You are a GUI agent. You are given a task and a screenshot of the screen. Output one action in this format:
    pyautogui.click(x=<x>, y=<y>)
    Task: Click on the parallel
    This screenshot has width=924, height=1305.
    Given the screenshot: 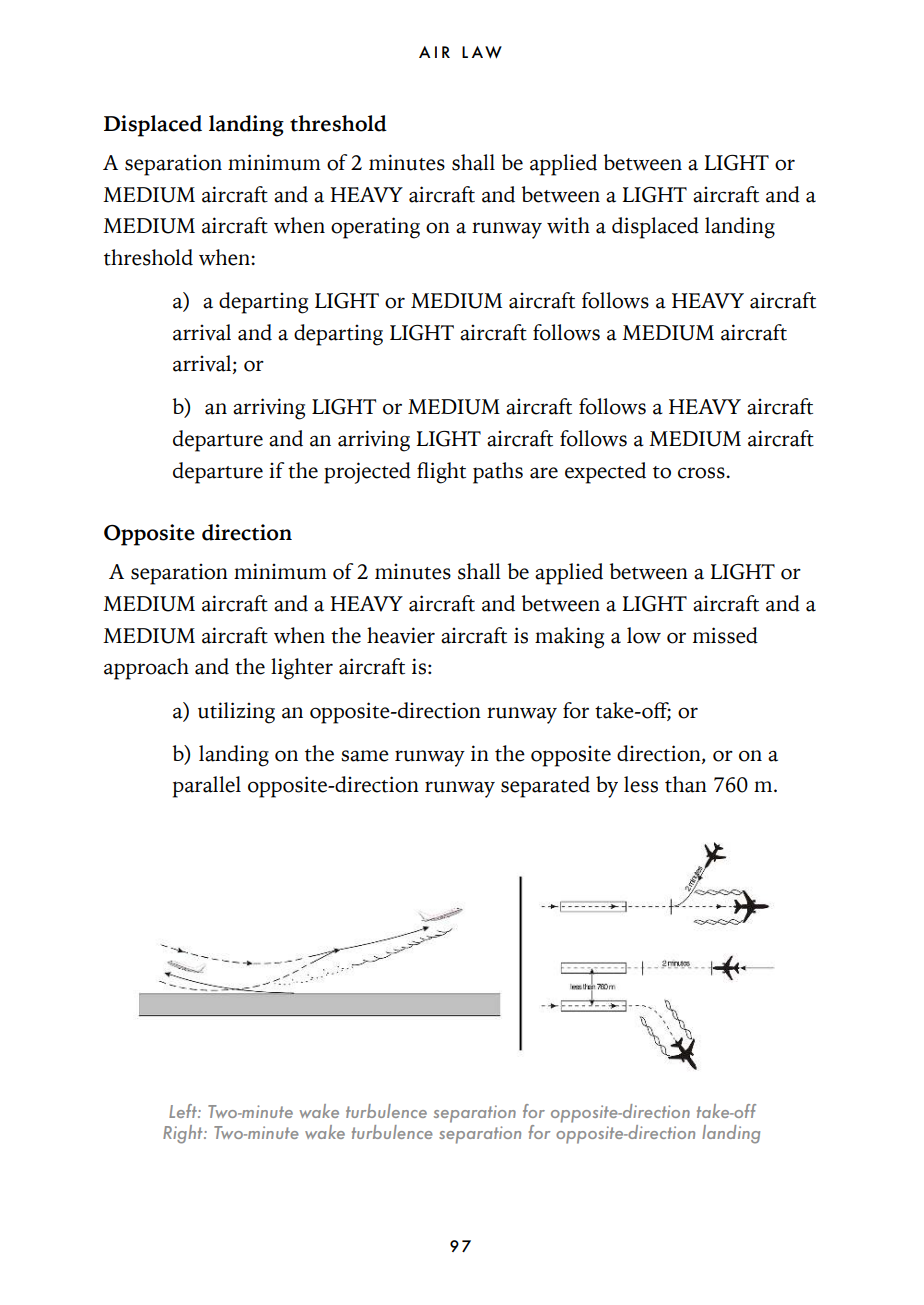 What is the action you would take?
    pyautogui.click(x=207, y=787)
